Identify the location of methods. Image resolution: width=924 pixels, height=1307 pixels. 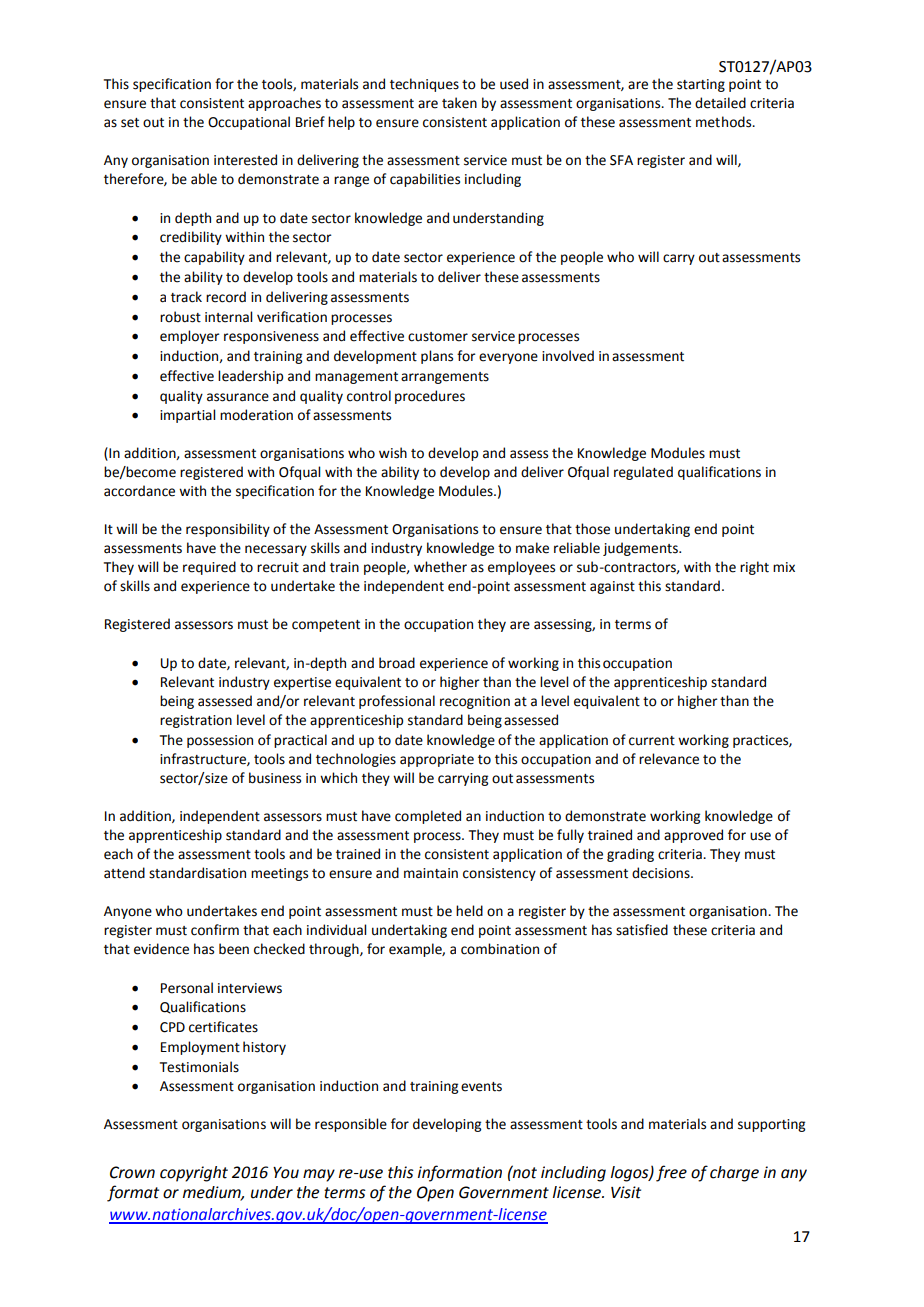
(725, 122).
